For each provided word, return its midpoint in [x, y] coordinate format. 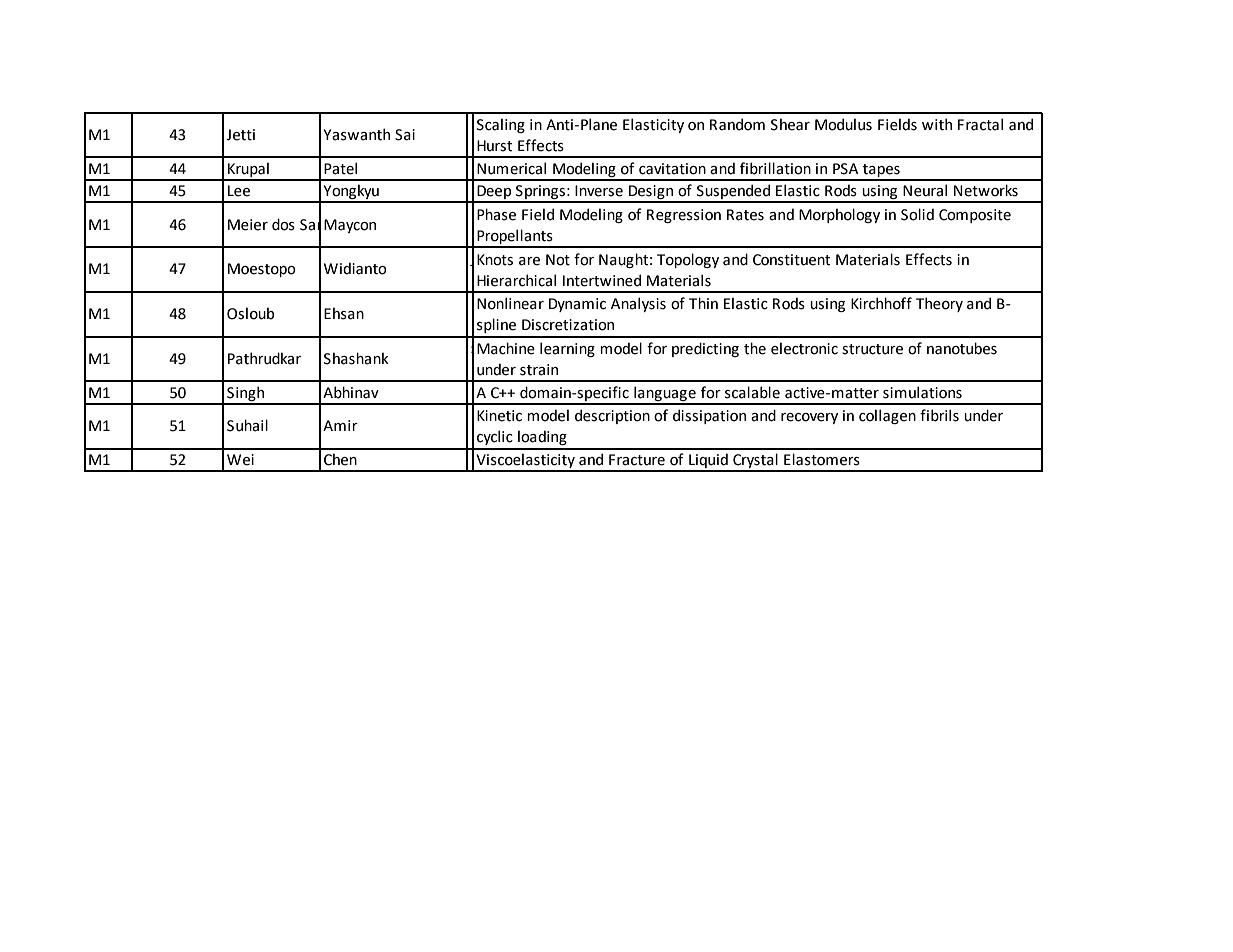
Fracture [637, 460]
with [937, 124]
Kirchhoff [881, 303]
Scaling [501, 125]
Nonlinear [510, 303]
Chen [340, 459]
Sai [405, 135]
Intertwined [602, 280]
